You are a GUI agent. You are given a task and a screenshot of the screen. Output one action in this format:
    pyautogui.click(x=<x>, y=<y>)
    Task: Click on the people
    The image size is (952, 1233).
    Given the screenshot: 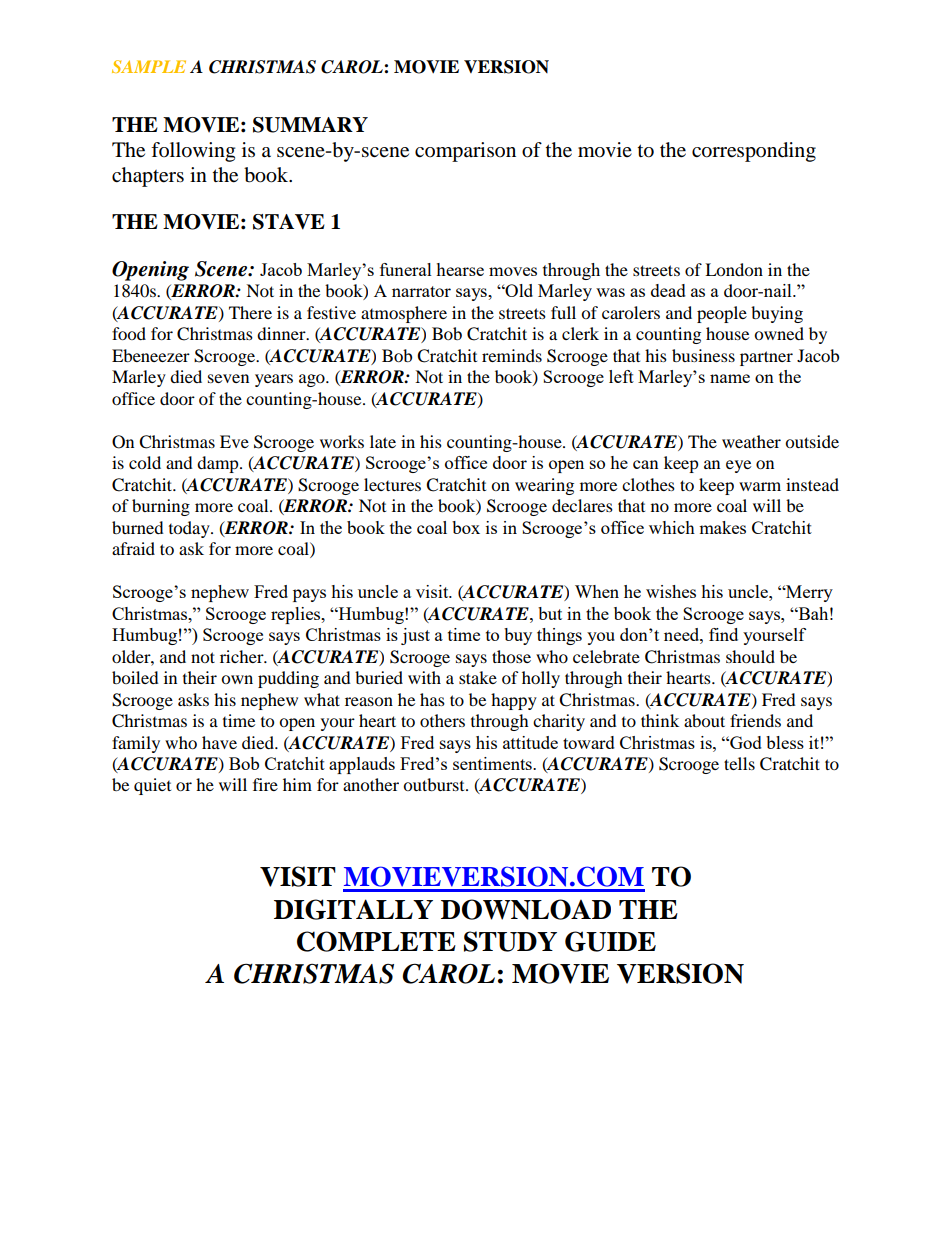 What is the action you would take?
    pyautogui.click(x=722, y=314)
